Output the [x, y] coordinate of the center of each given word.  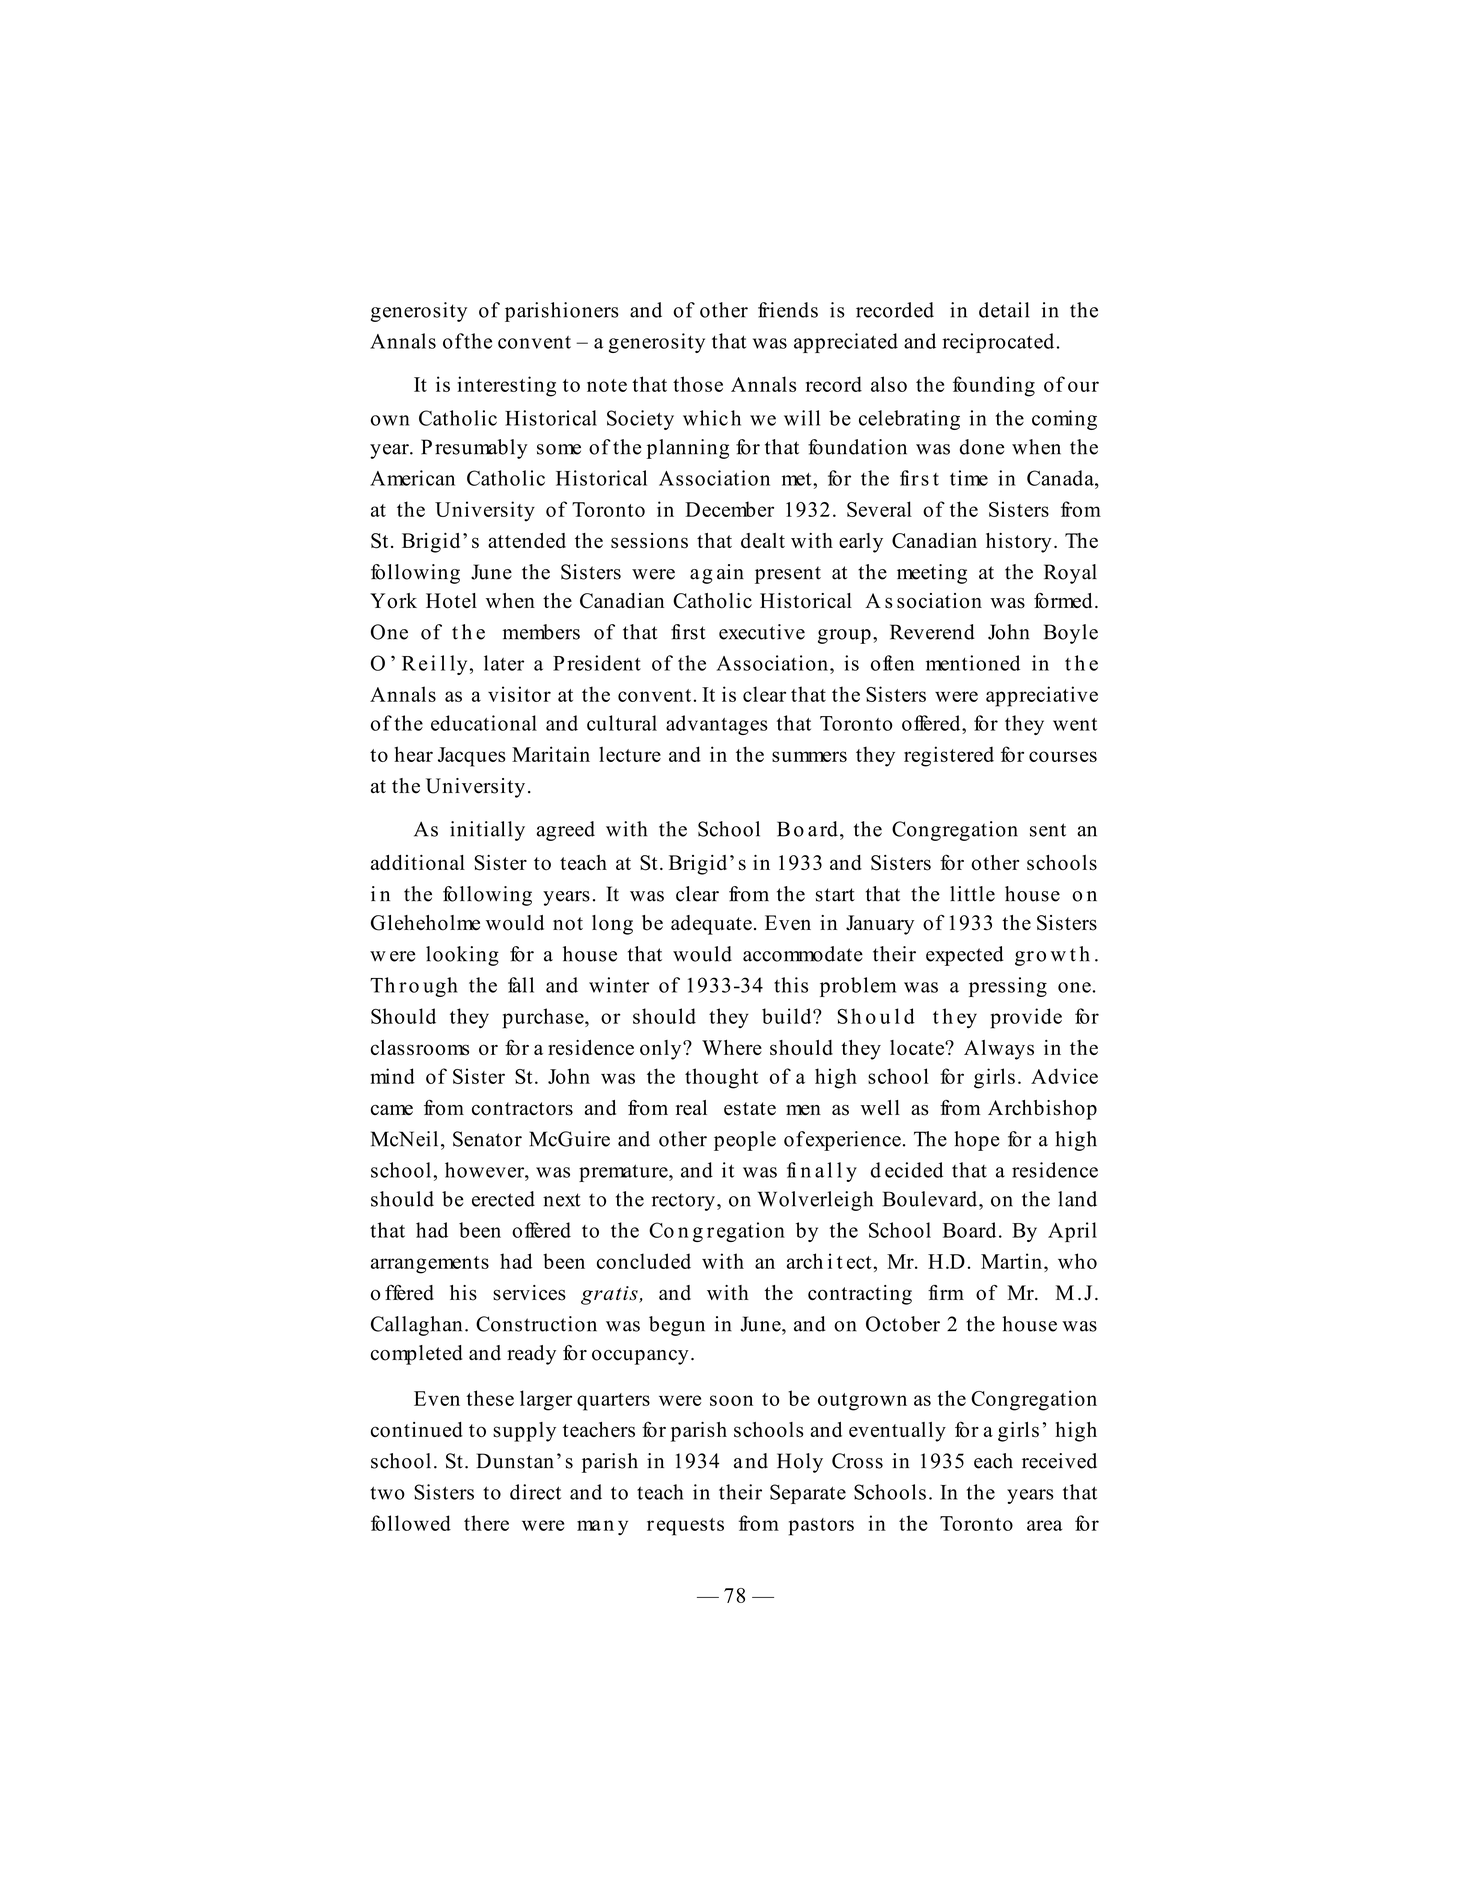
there [486, 1523]
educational [484, 723]
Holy [800, 1463]
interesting [506, 386]
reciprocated [998, 343]
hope [977, 1141]
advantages [717, 725]
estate [750, 1109]
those [698, 384]
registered [949, 756]
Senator [487, 1139]
